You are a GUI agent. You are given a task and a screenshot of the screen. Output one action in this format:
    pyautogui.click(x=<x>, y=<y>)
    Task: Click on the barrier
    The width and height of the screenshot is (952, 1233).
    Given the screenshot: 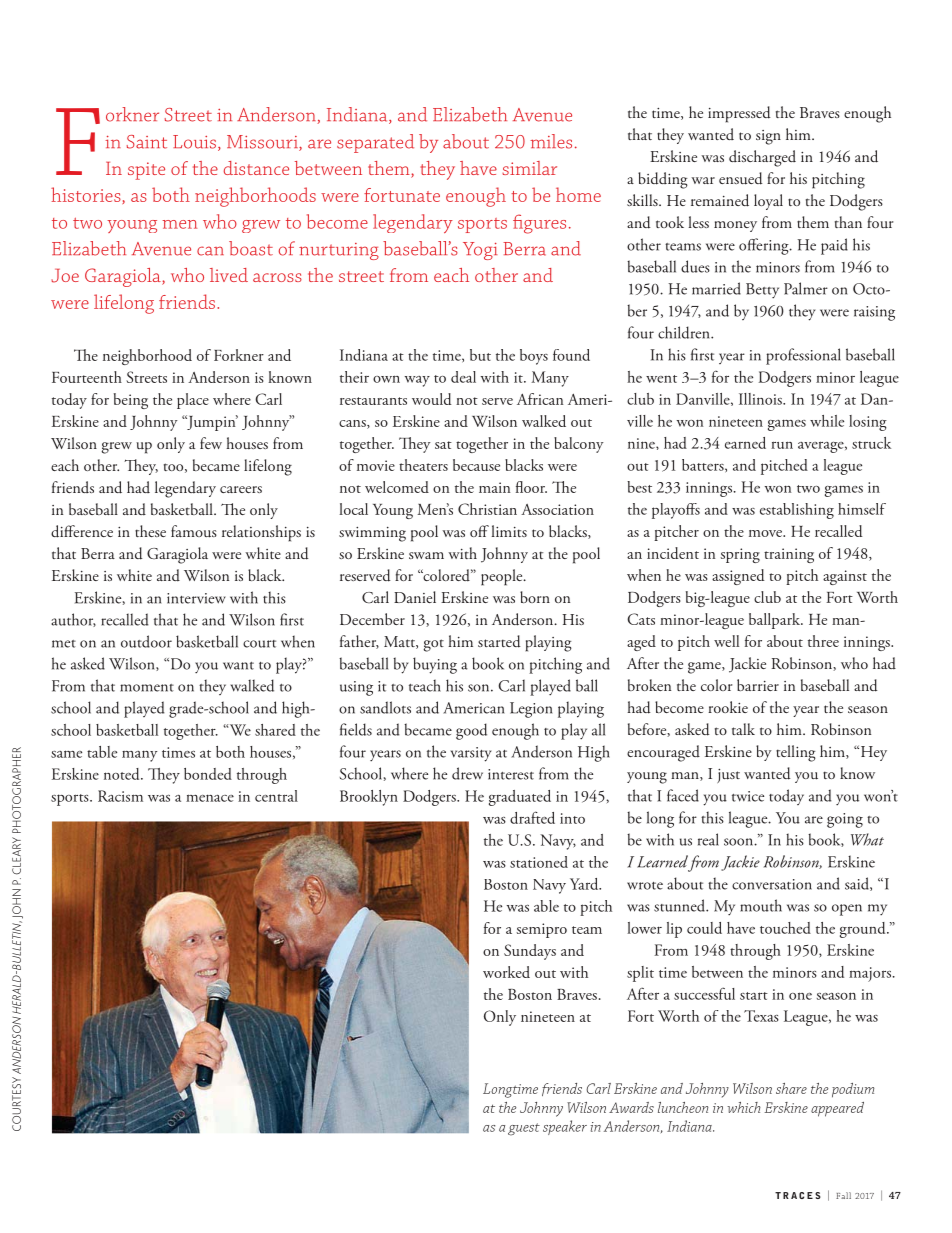 What is the action you would take?
    pyautogui.click(x=758, y=685)
